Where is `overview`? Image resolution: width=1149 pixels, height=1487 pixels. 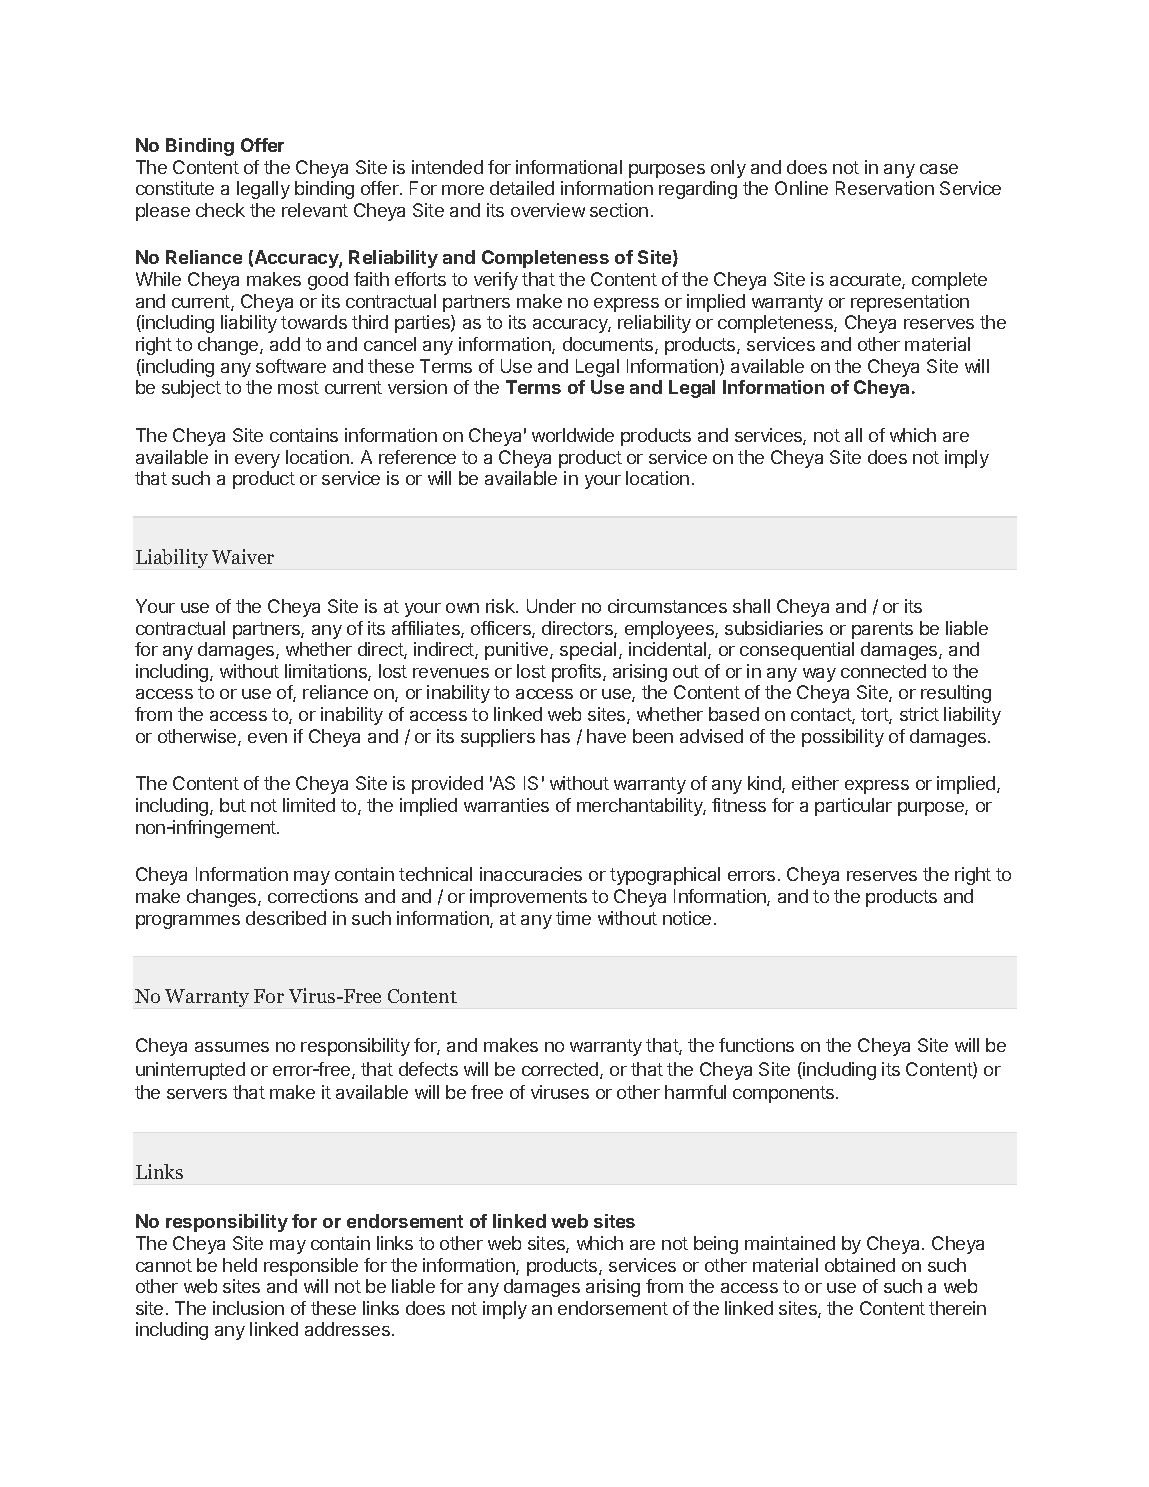
overview is located at coordinates (548, 210).
